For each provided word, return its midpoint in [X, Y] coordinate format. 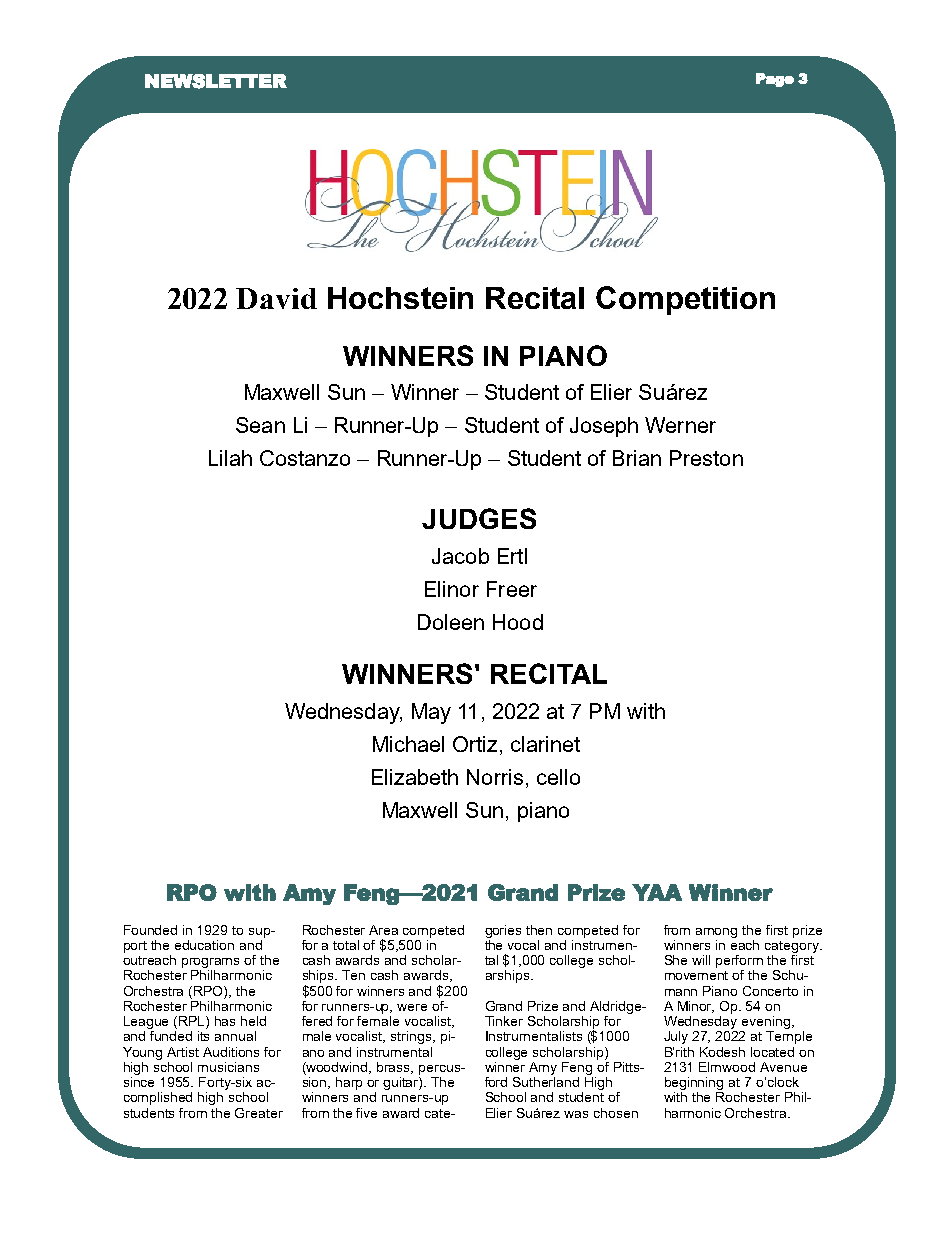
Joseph [604, 427]
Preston [706, 458]
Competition [685, 300]
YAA [657, 892]
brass [395, 1068]
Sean [260, 425]
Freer [512, 589]
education [204, 945]
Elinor [452, 589]
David [276, 298]
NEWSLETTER [216, 81]
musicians [228, 1067]
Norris [495, 777]
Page [775, 80]
